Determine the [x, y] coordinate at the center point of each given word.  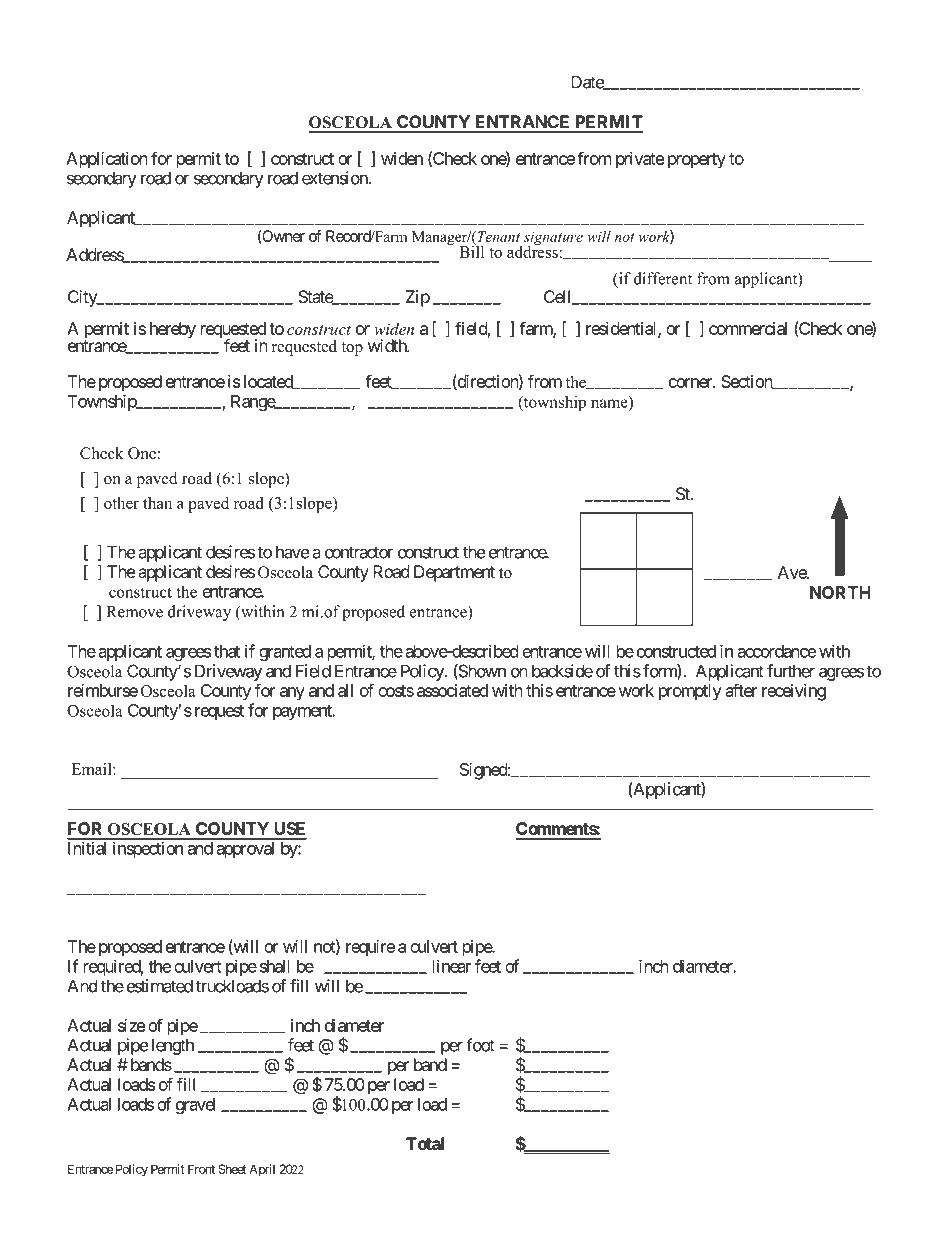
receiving [794, 692]
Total [425, 1143]
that [227, 651]
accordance [776, 651]
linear [452, 966]
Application [107, 160]
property [697, 161]
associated [452, 690]
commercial [748, 328]
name [609, 403]
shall [275, 966]
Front [201, 1169]
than [157, 503]
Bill [471, 250]
